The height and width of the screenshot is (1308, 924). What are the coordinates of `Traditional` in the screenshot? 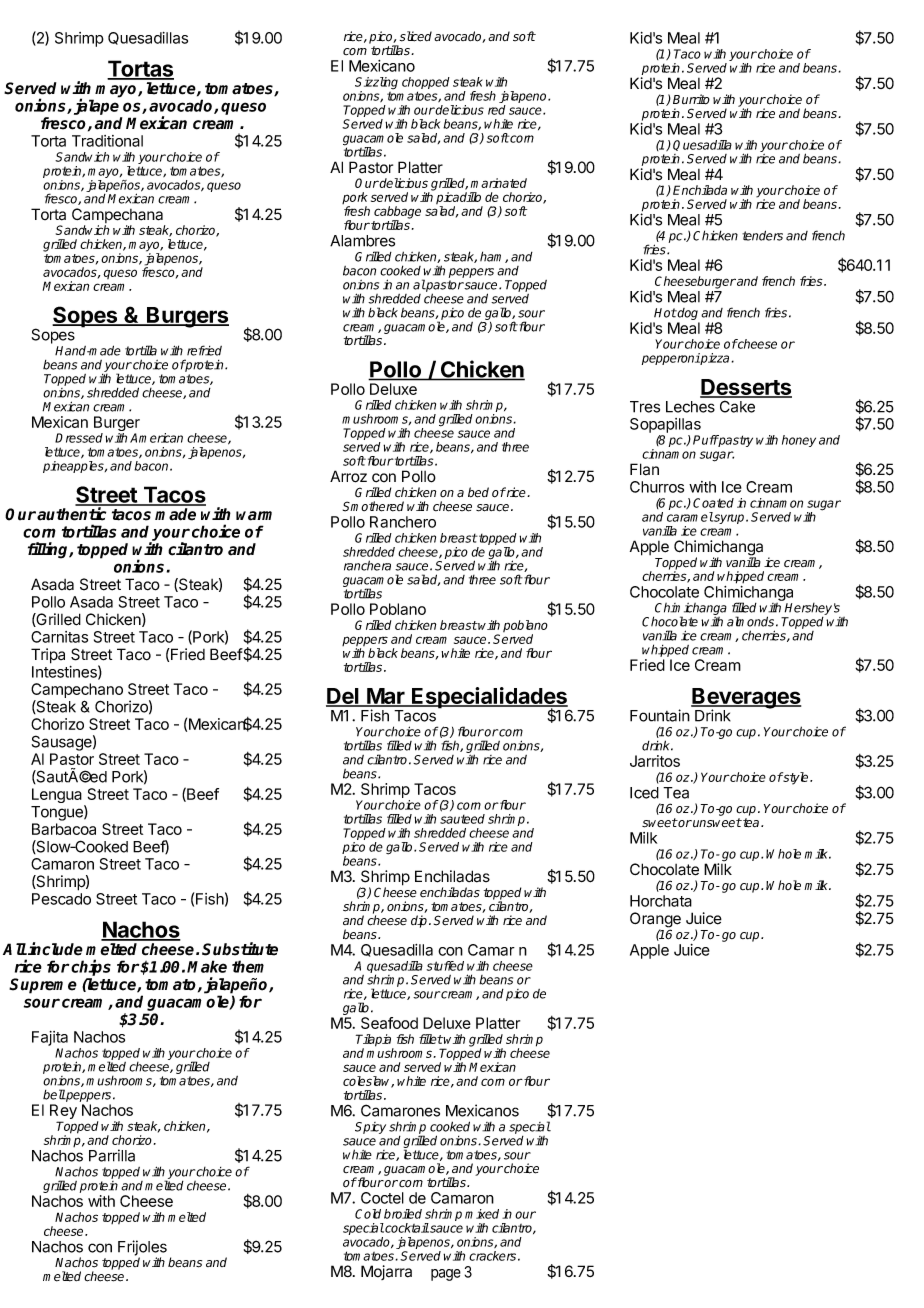 It's located at (107, 141).
